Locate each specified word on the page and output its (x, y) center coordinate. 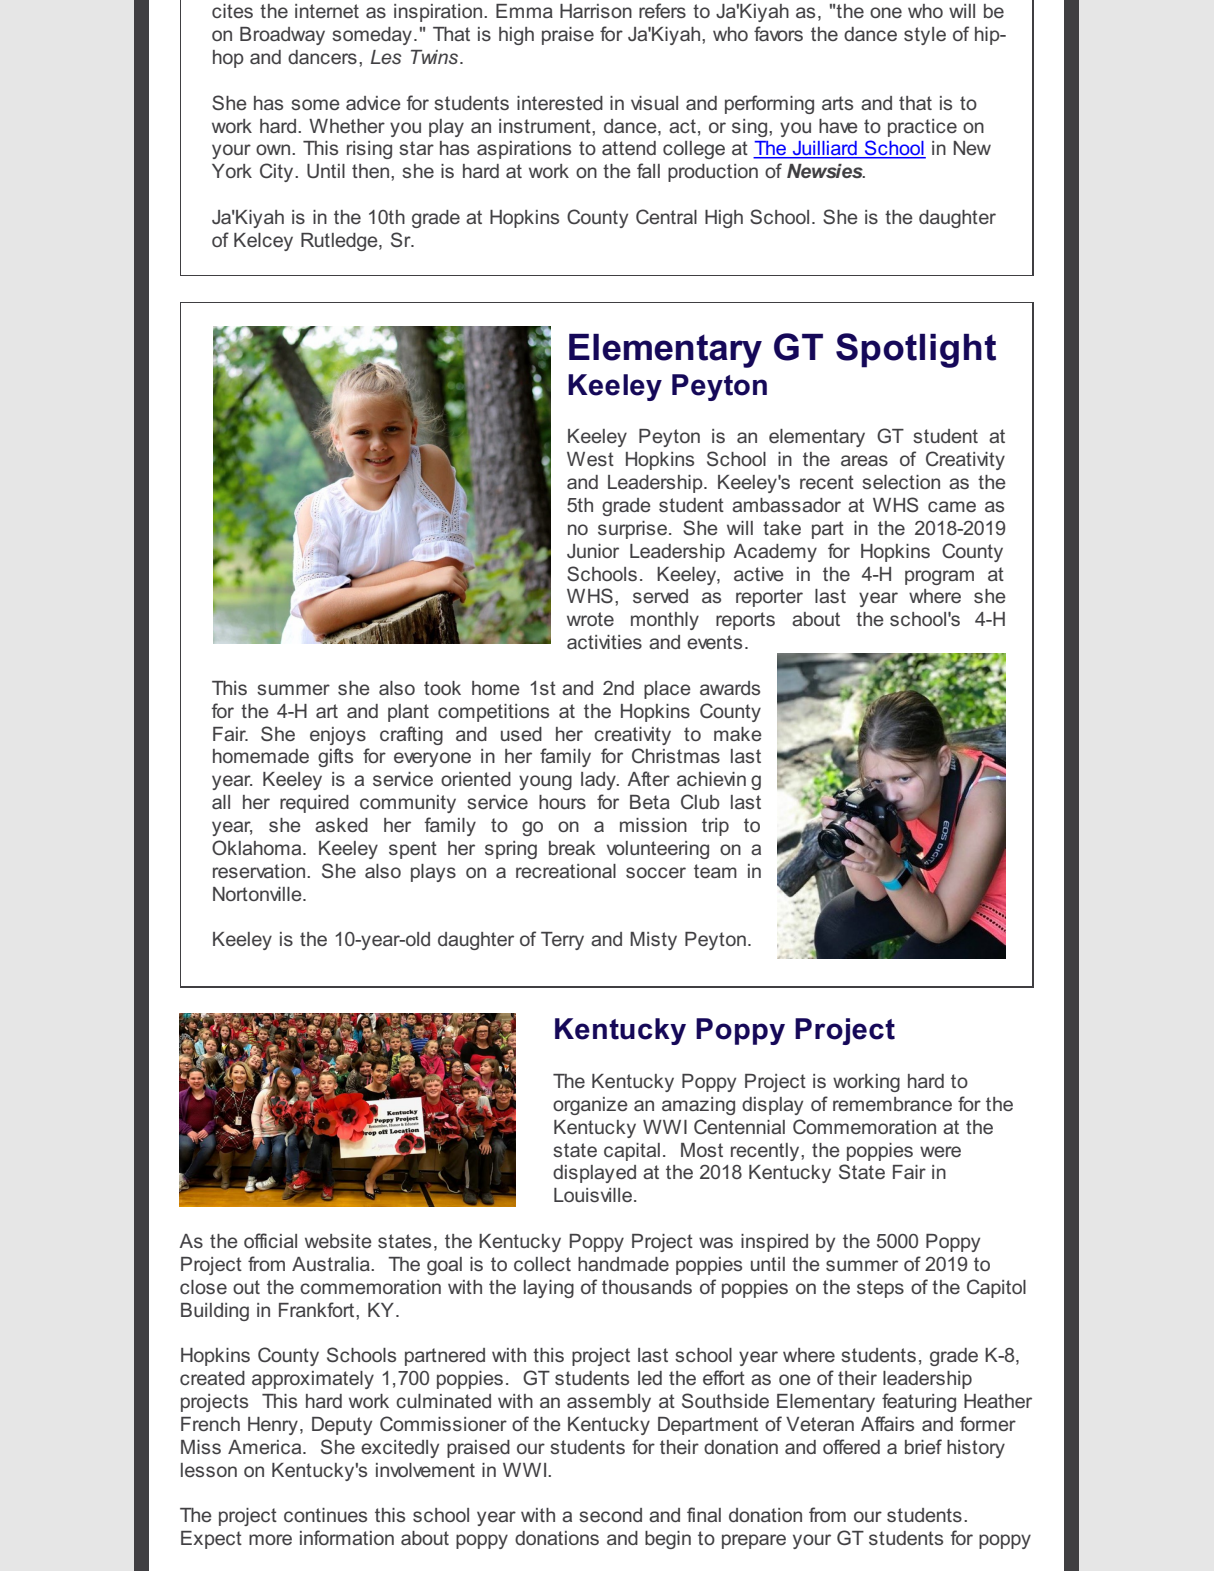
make (738, 734)
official (270, 1240)
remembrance (892, 1104)
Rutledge (340, 242)
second (610, 1515)
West (590, 459)
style (925, 36)
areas (864, 460)
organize (590, 1106)
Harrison (596, 11)
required (314, 804)
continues (325, 1515)
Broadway (282, 36)
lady (599, 781)
